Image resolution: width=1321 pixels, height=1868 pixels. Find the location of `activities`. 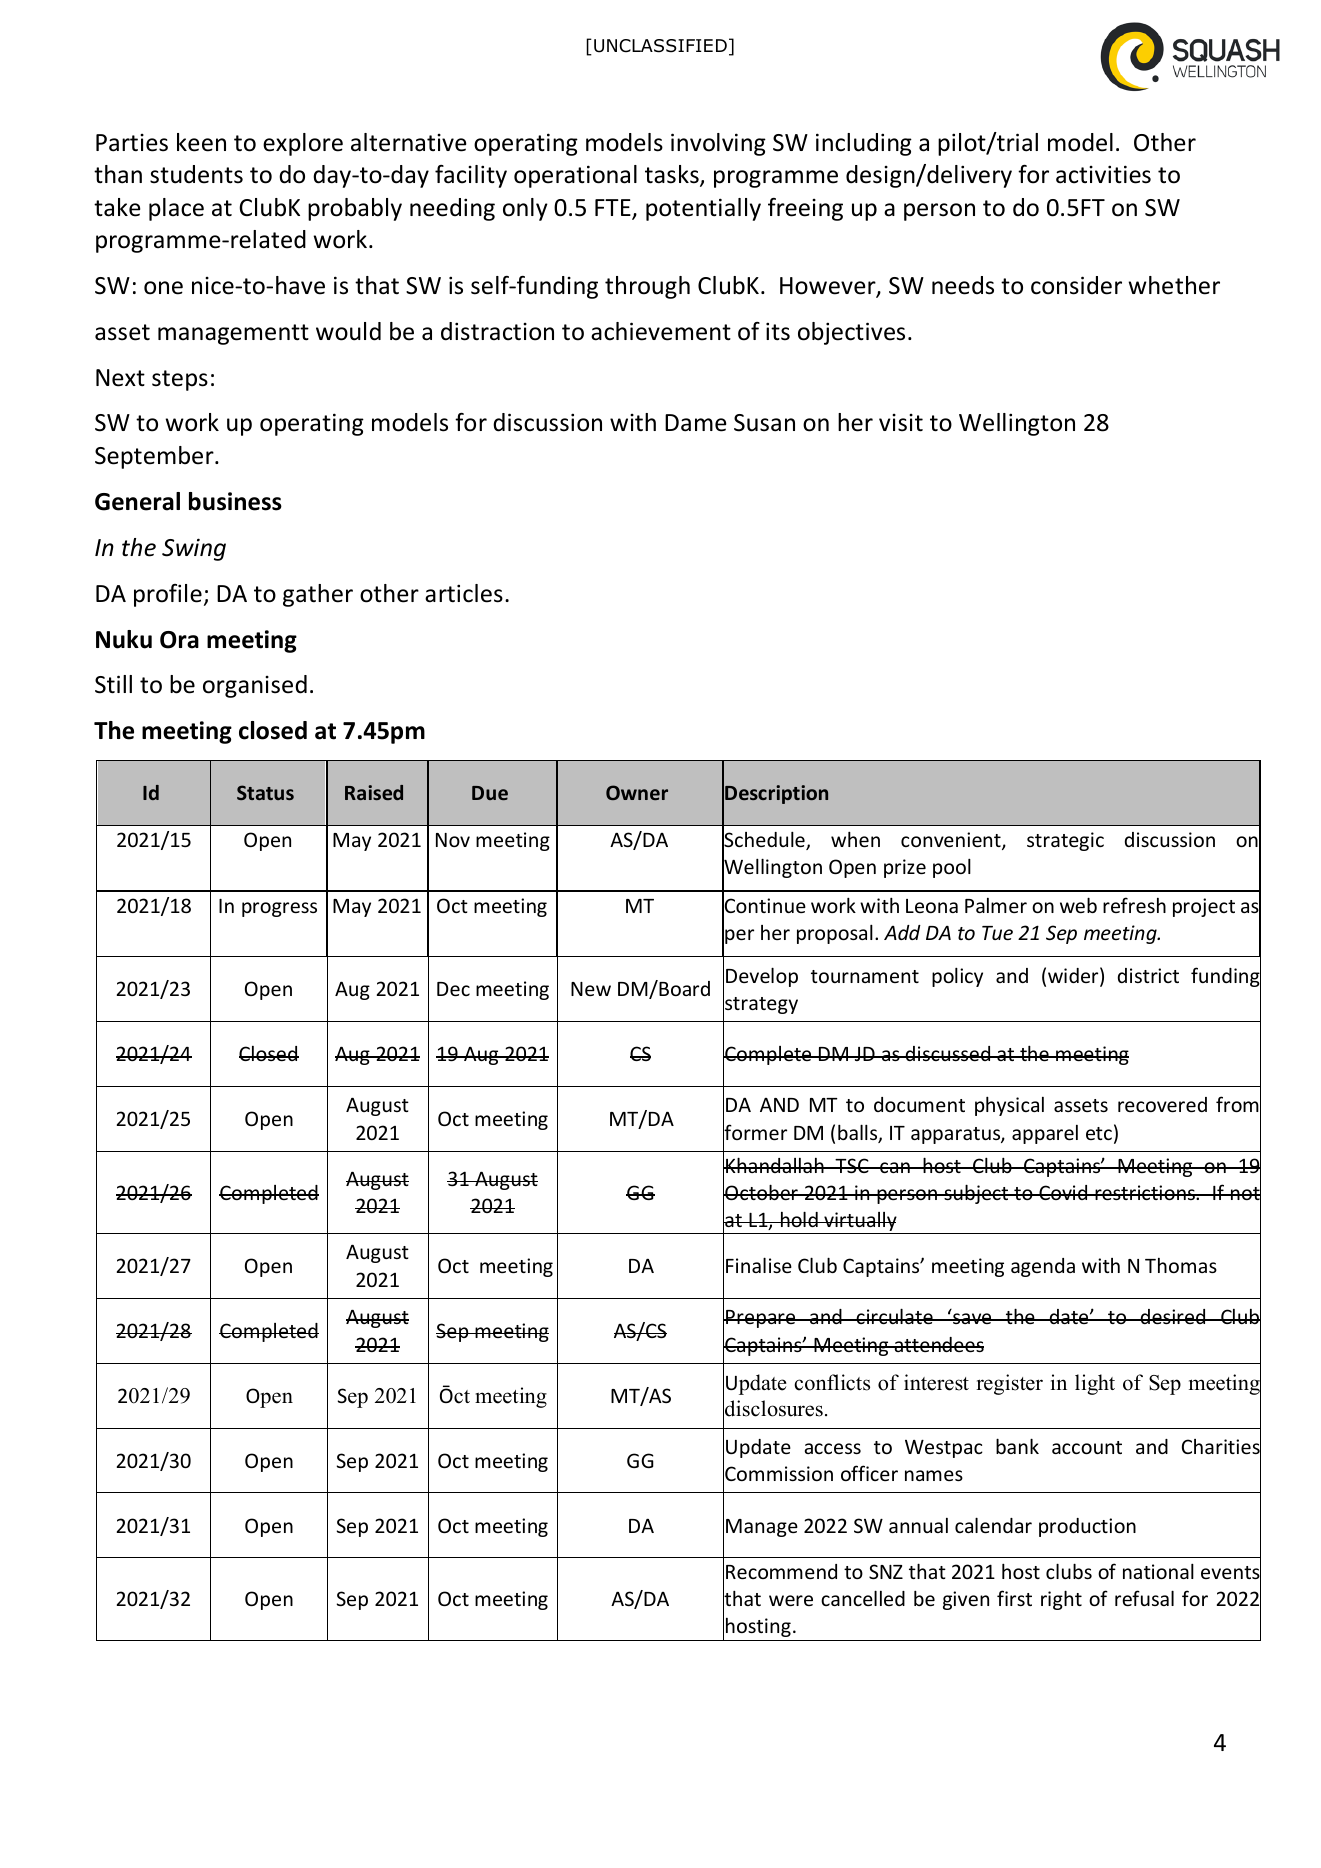

activities is located at coordinates (1103, 174).
